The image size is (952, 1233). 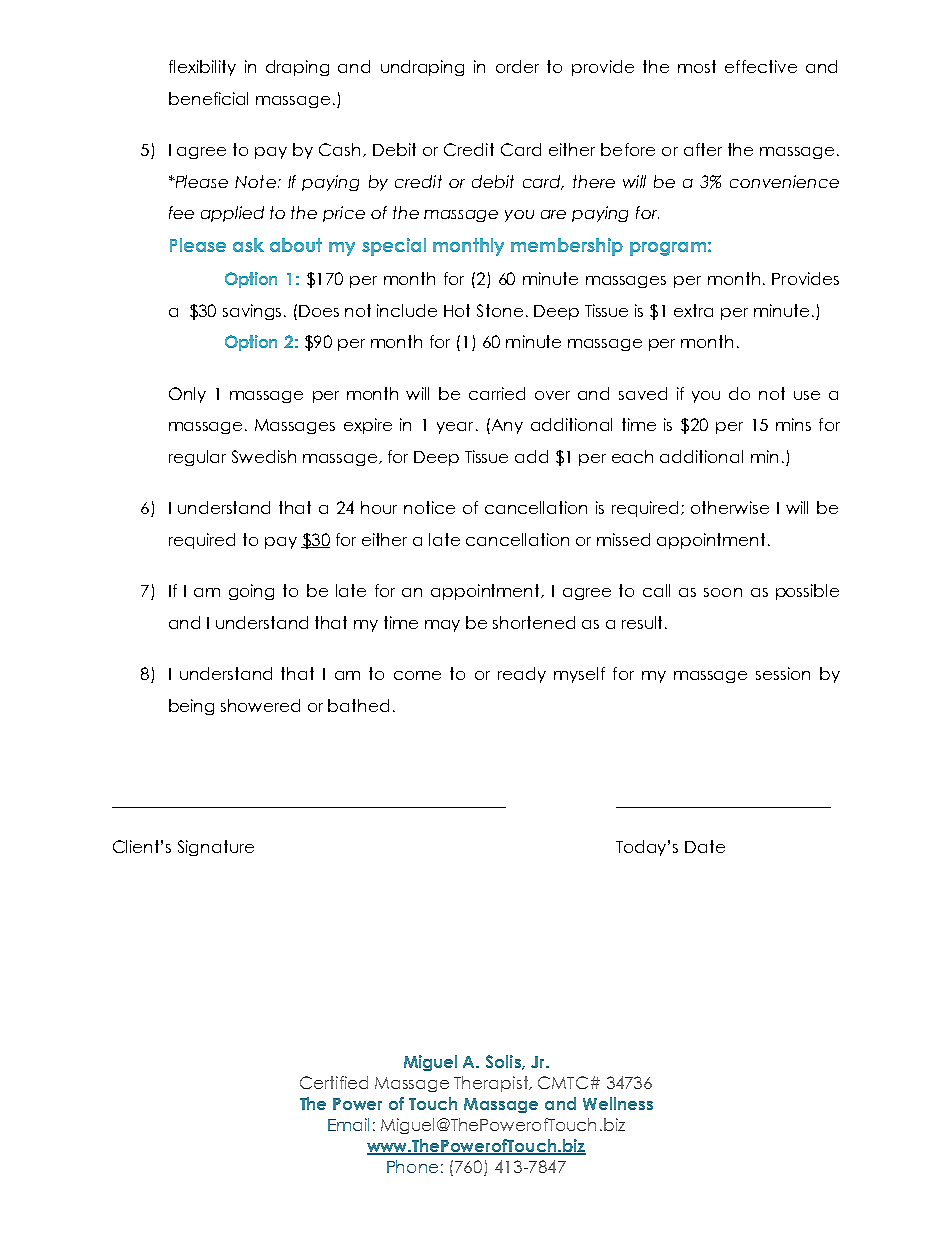 What do you see at coordinates (517, 66) in the screenshot?
I see `order` at bounding box center [517, 66].
